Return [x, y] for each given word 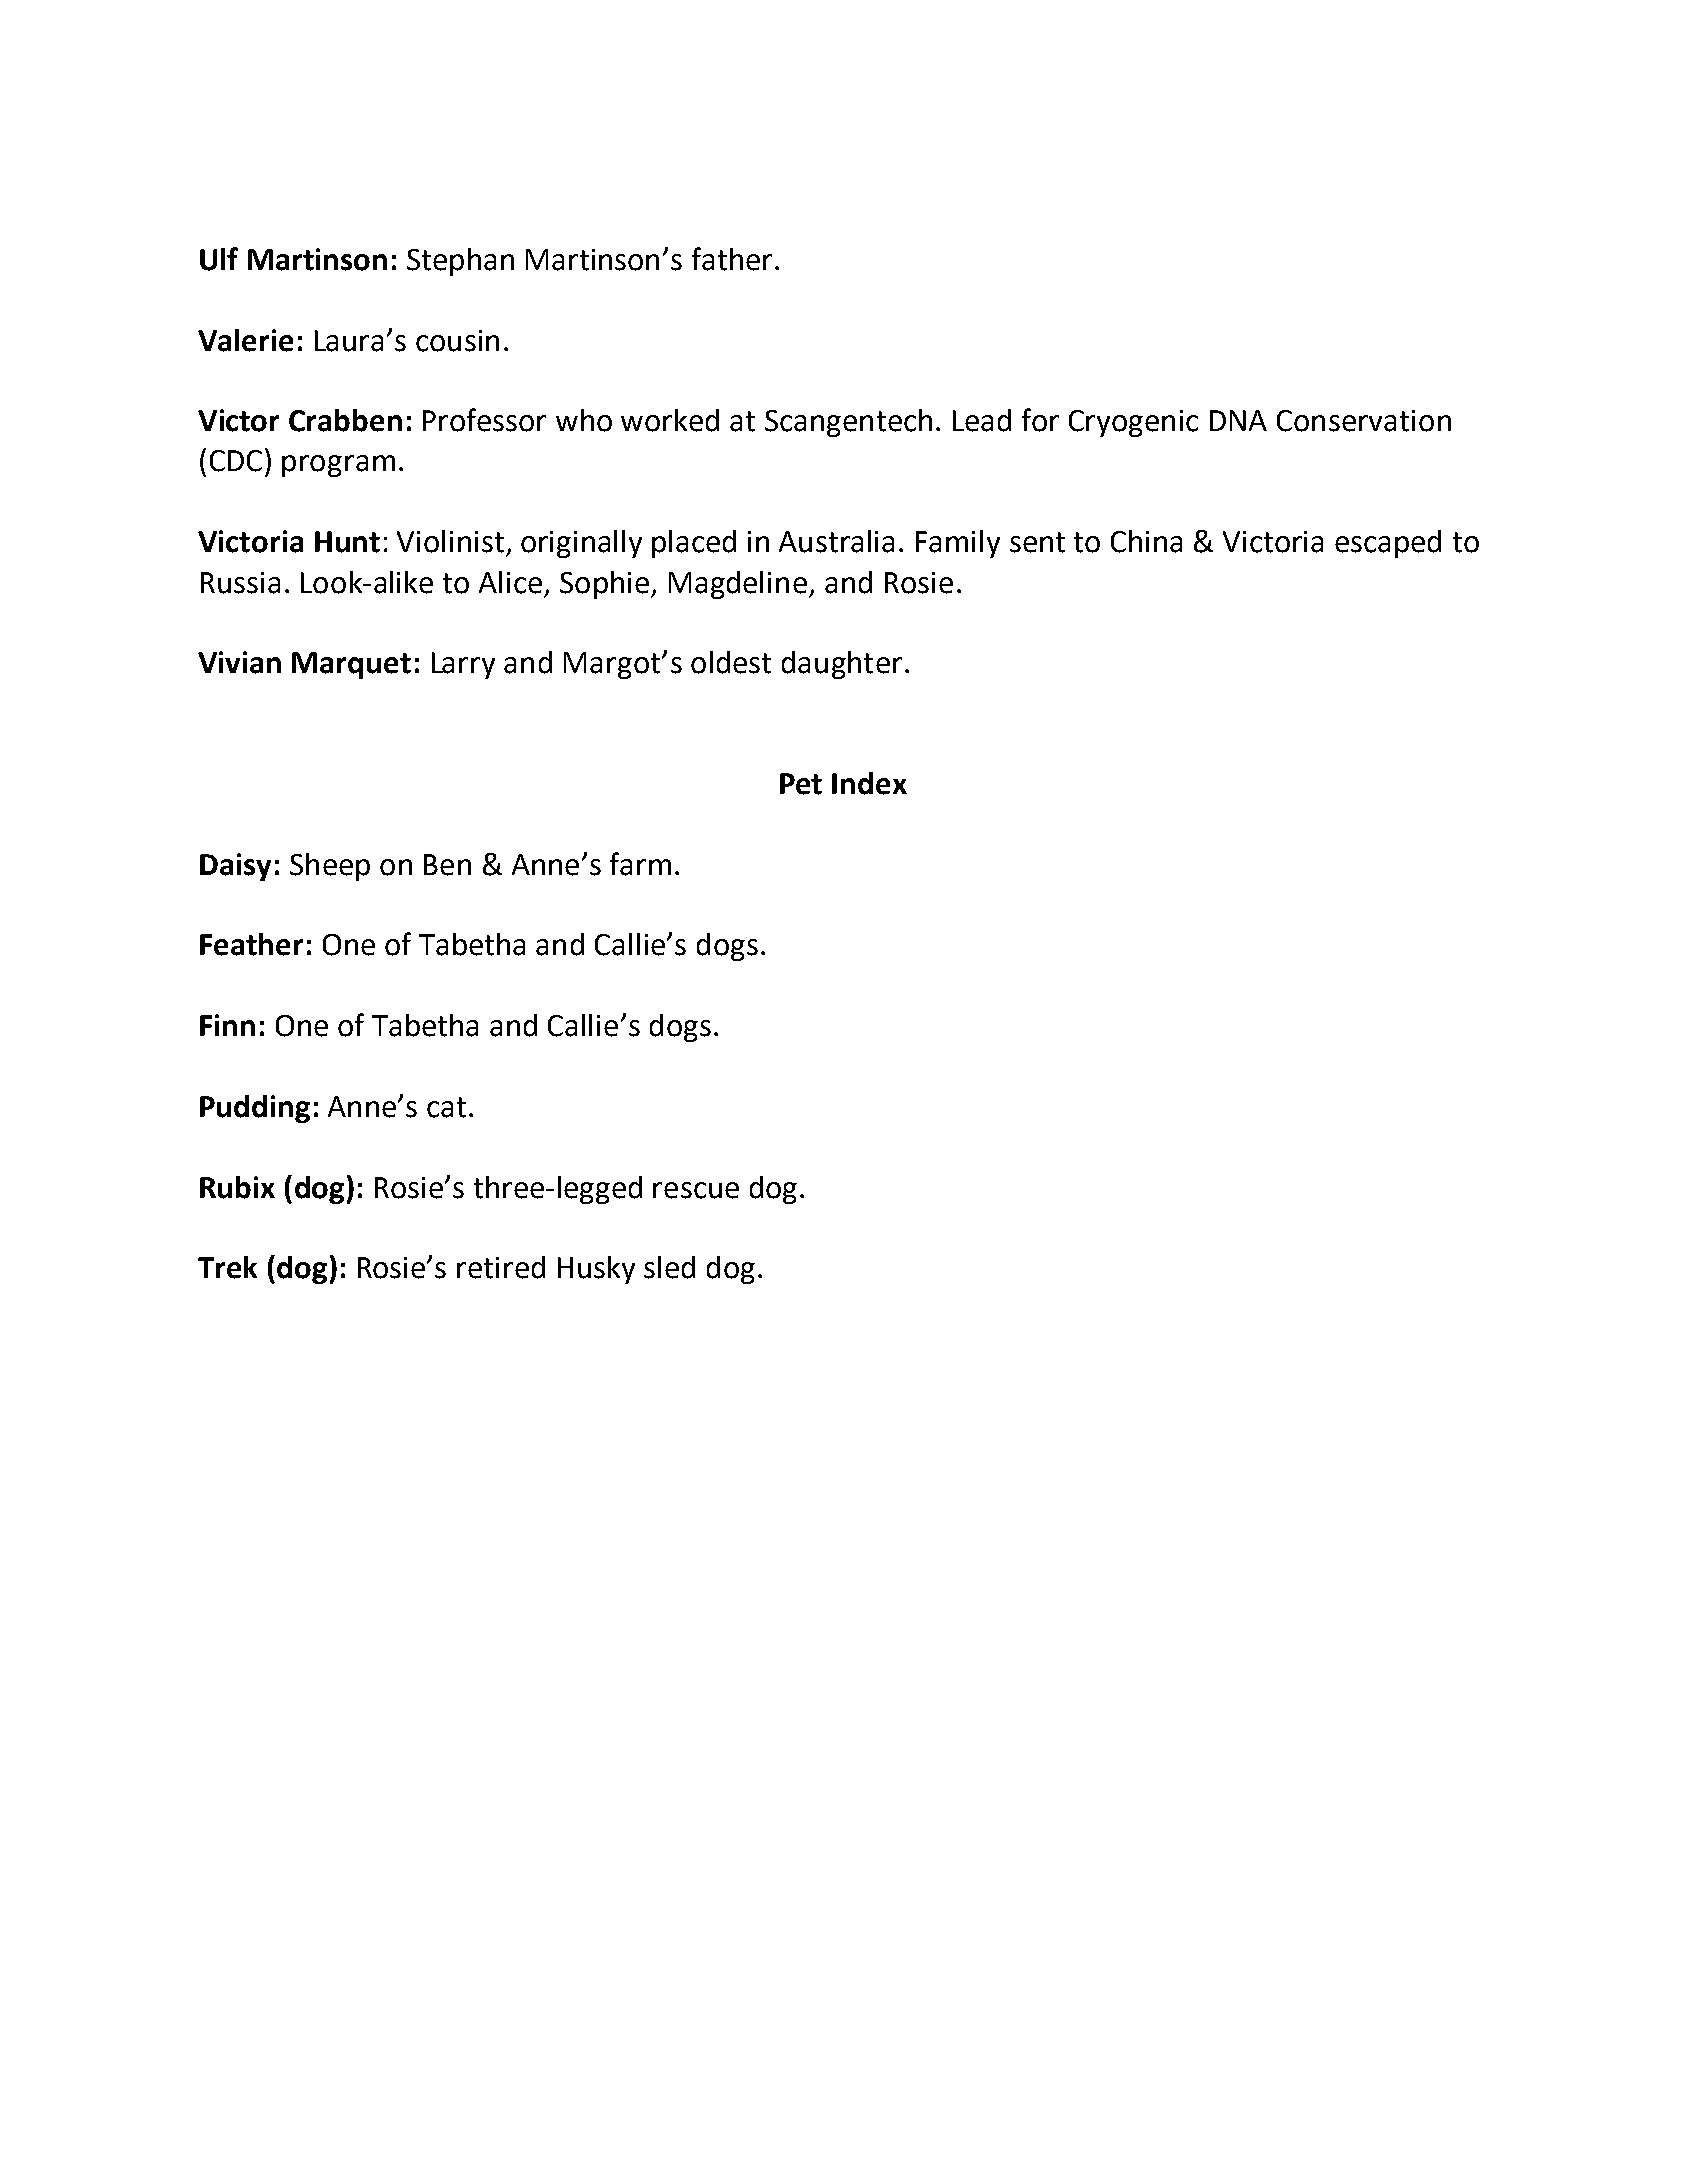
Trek [227, 1267]
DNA [1238, 420]
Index [869, 783]
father [732, 259]
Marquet [351, 665]
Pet [801, 784]
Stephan [460, 262]
